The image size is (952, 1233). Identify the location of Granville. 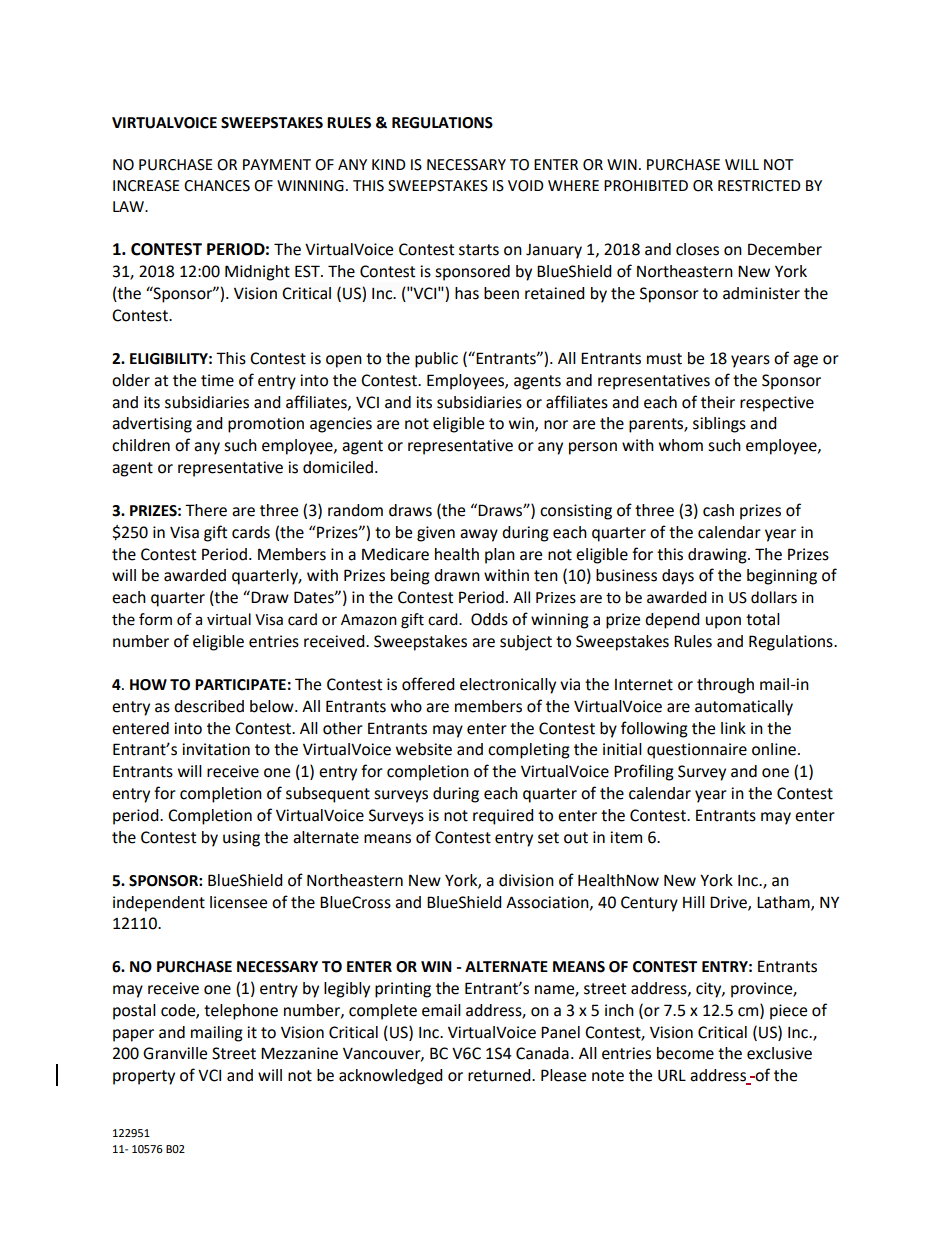
(175, 1053).
